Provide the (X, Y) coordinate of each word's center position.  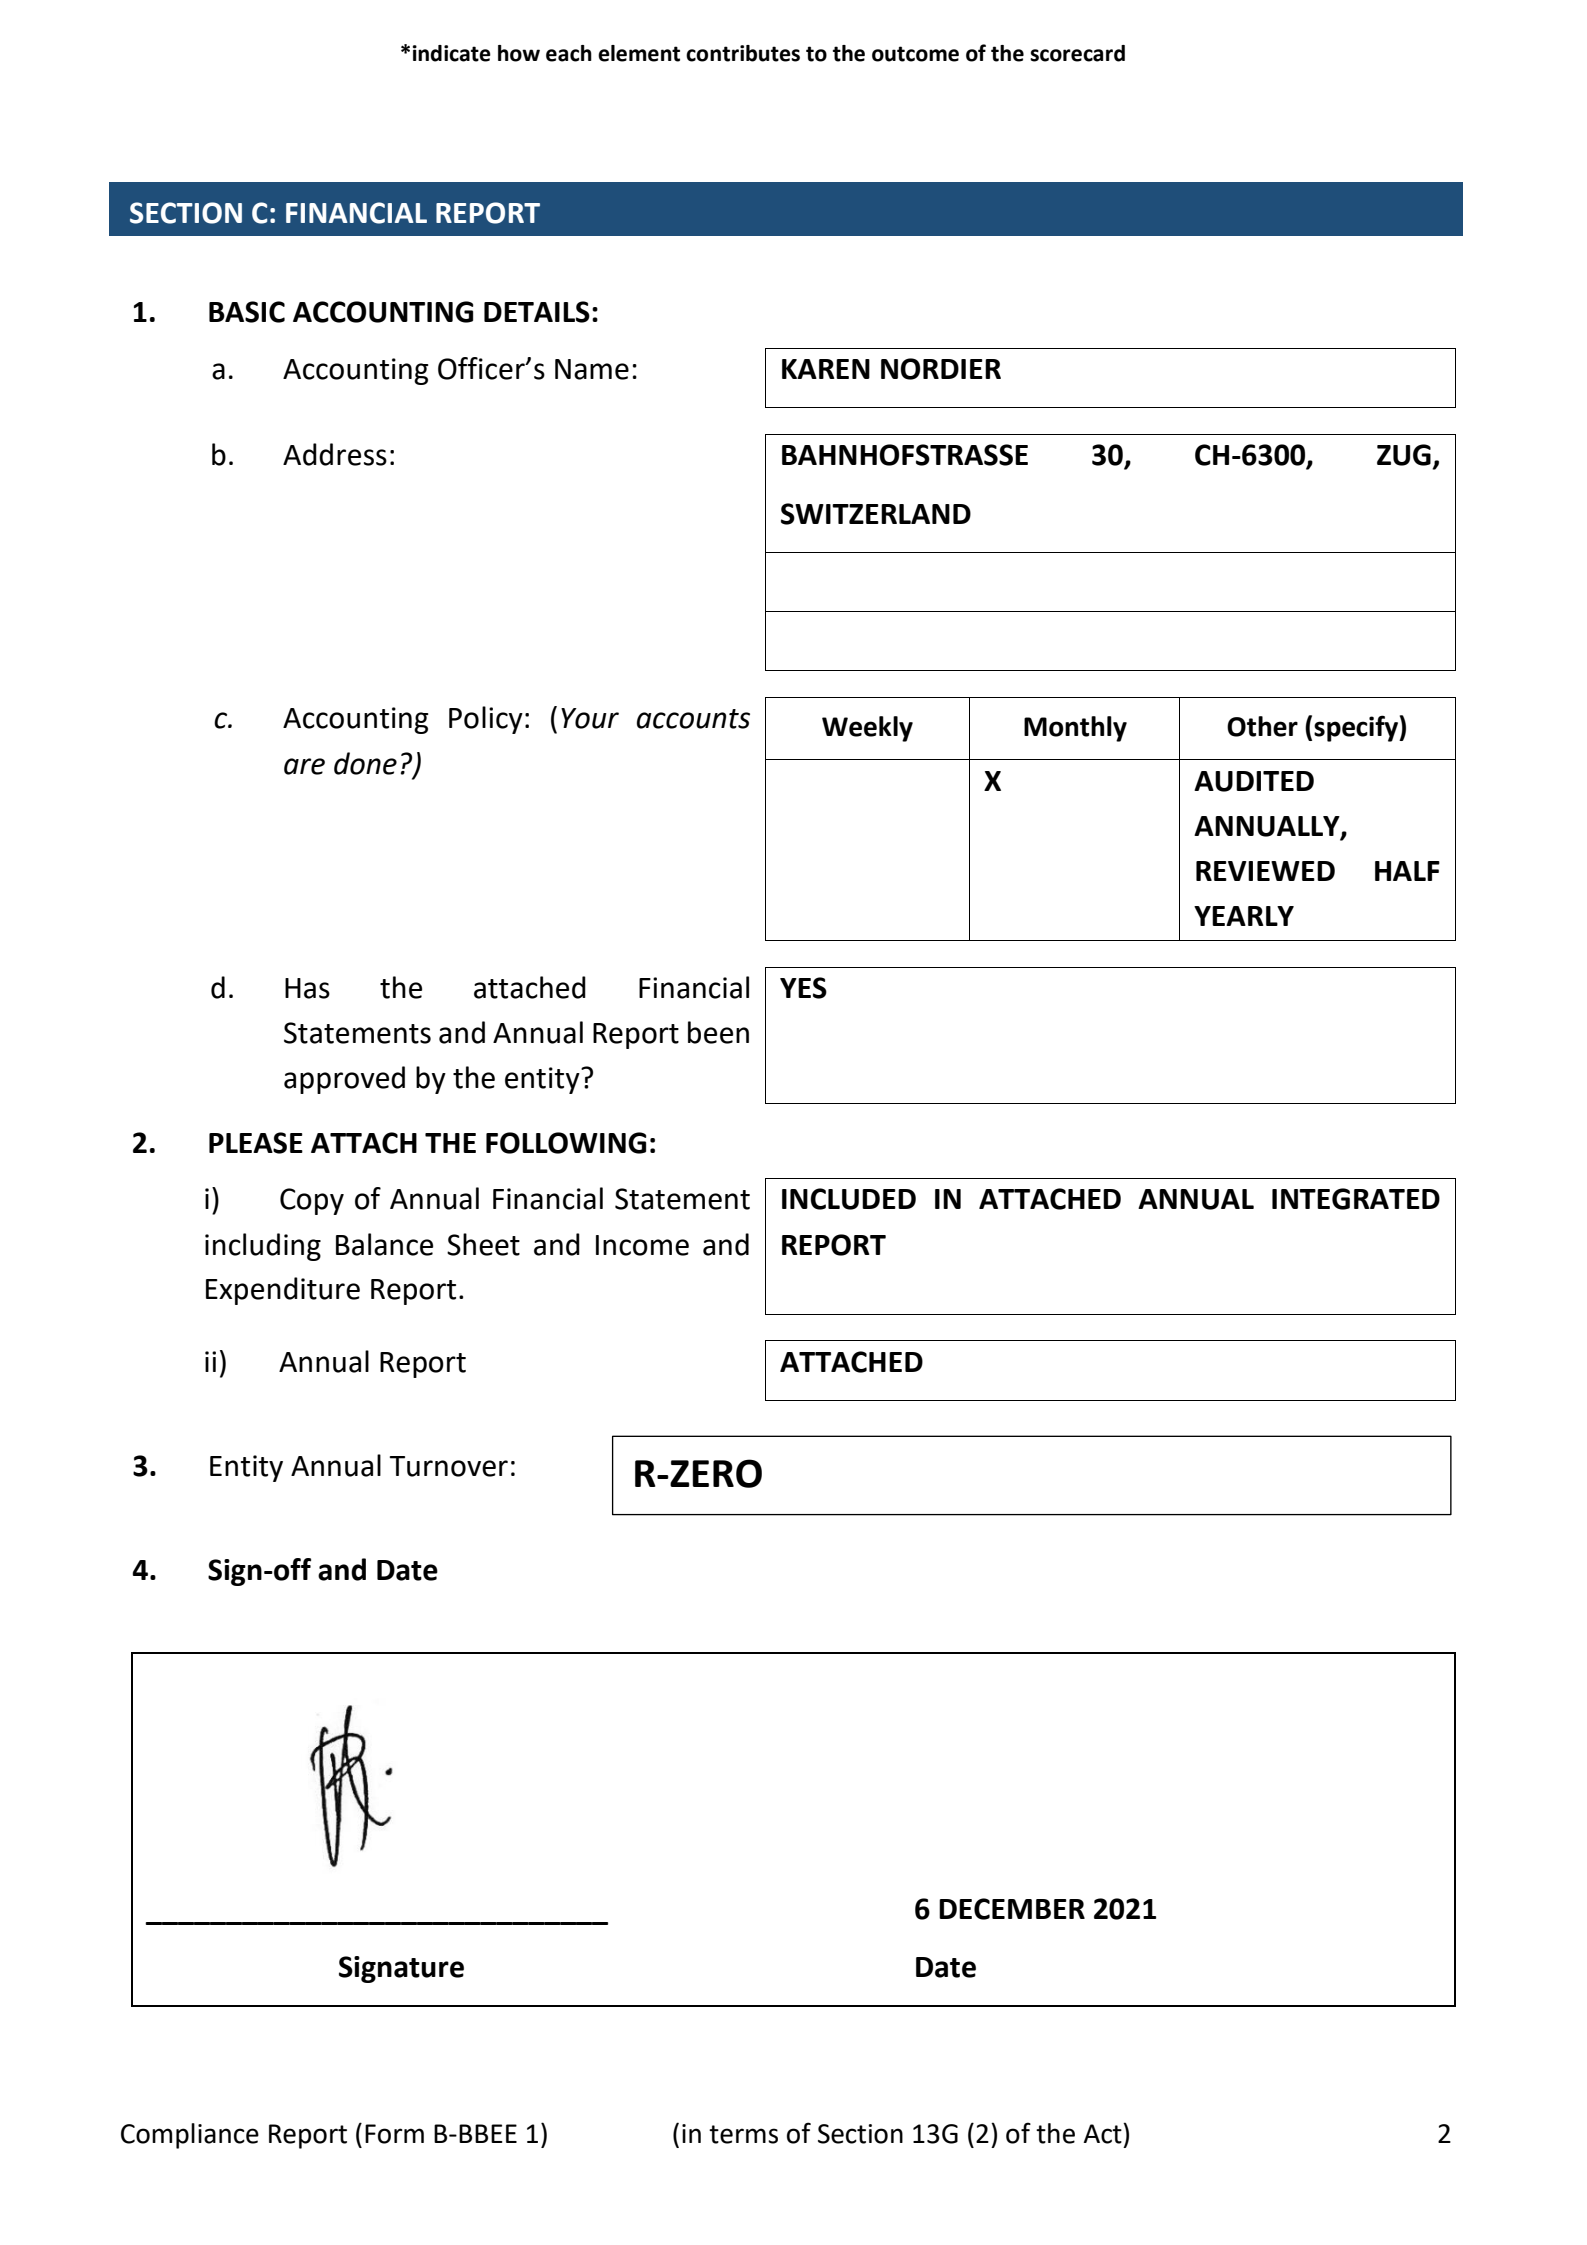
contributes (743, 53)
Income (642, 1245)
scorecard (1077, 53)
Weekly (867, 729)
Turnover (449, 1466)
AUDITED (1254, 781)
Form (394, 2134)
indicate (452, 53)
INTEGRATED (1356, 1199)
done (365, 763)
